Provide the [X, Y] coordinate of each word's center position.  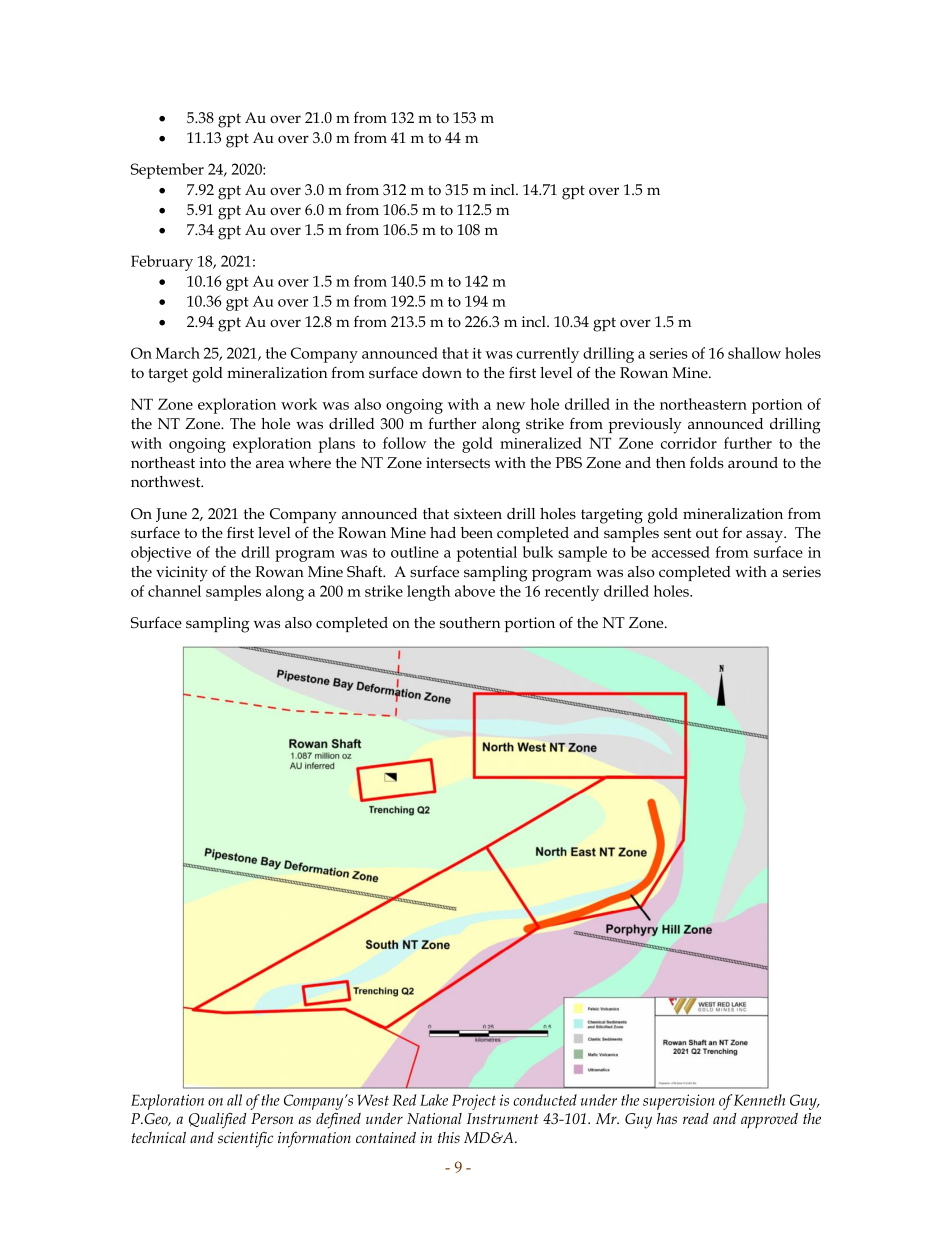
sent [677, 533]
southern [470, 622]
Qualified [218, 1121]
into [212, 462]
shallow [754, 353]
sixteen [478, 513]
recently [572, 593]
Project [474, 1102]
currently [547, 355]
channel [174, 591]
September [167, 171]
